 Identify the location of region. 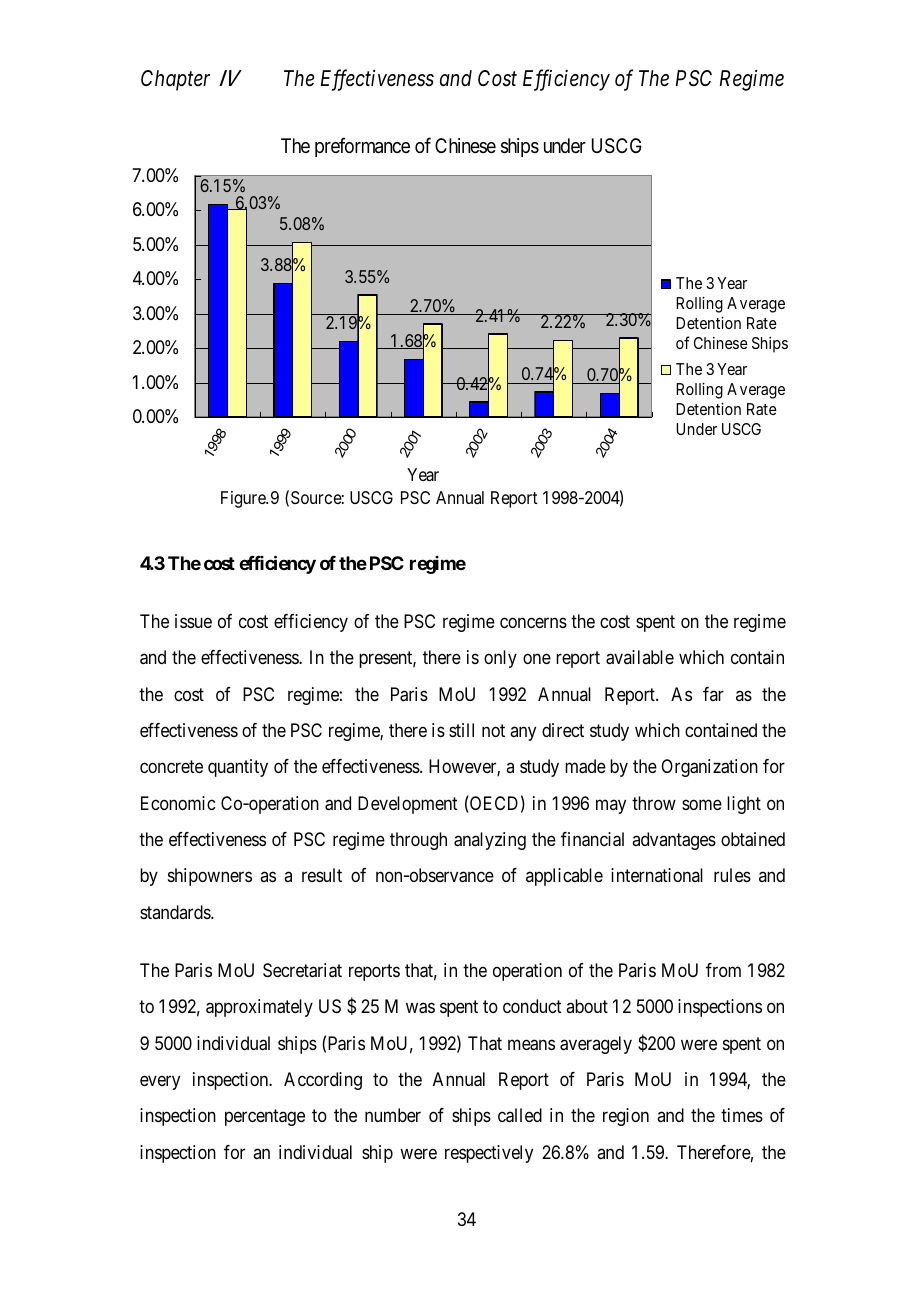
(626, 1117).
